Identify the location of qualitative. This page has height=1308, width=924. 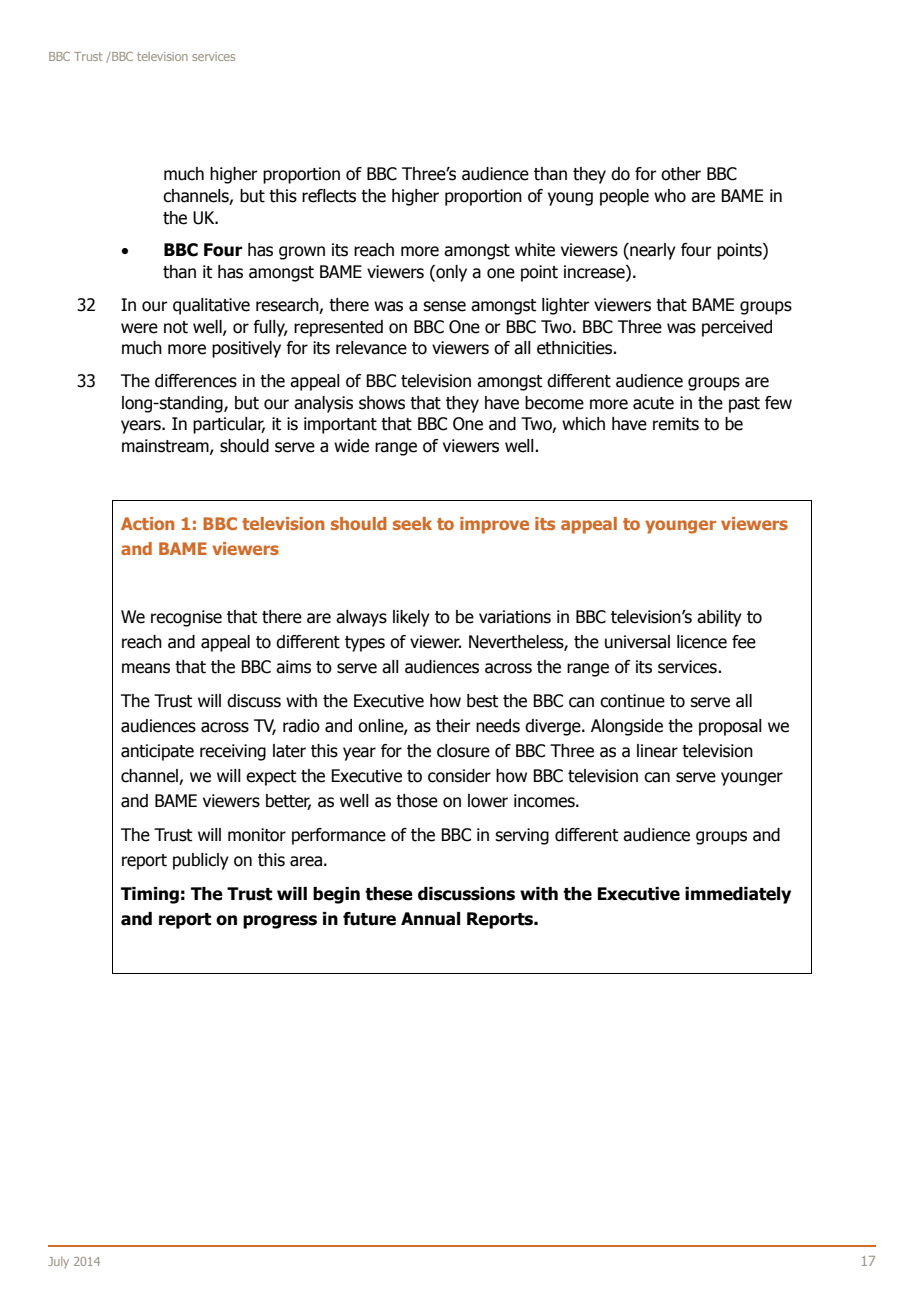
(211, 306).
